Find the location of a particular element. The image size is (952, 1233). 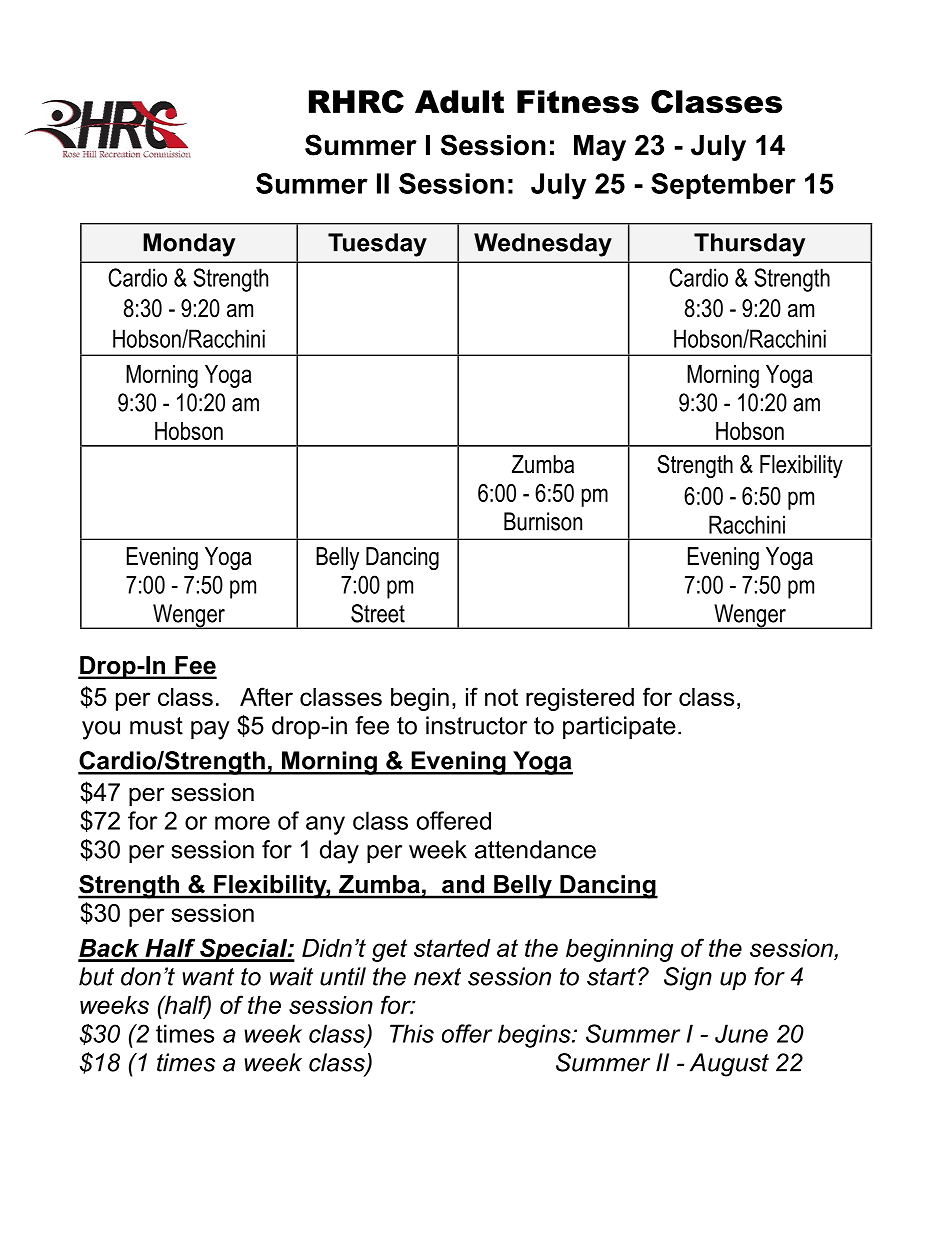

Thursday is located at coordinates (749, 245).
